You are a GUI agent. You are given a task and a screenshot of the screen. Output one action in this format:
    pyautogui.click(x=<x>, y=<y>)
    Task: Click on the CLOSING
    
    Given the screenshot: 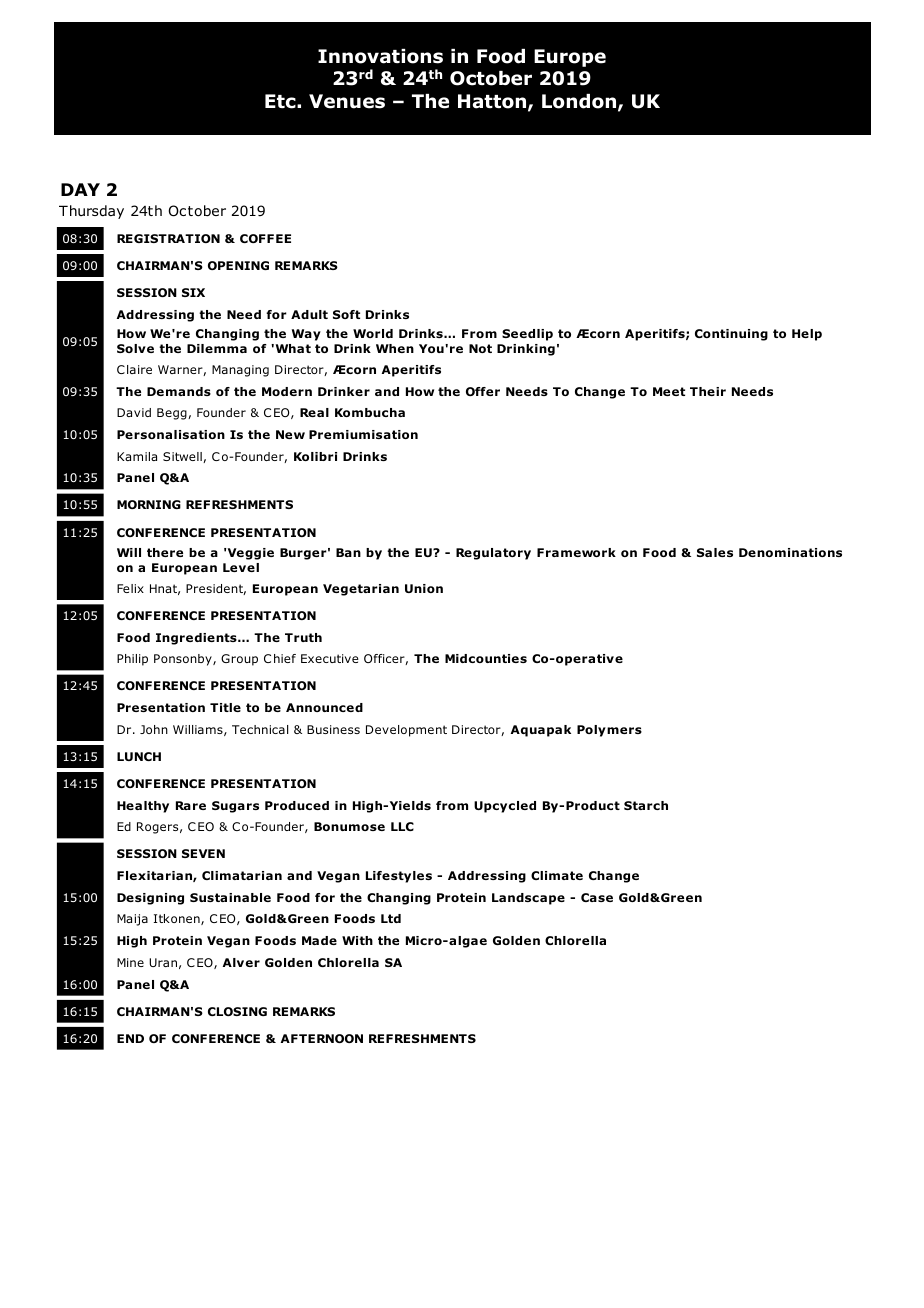 What is the action you would take?
    pyautogui.click(x=237, y=1011)
